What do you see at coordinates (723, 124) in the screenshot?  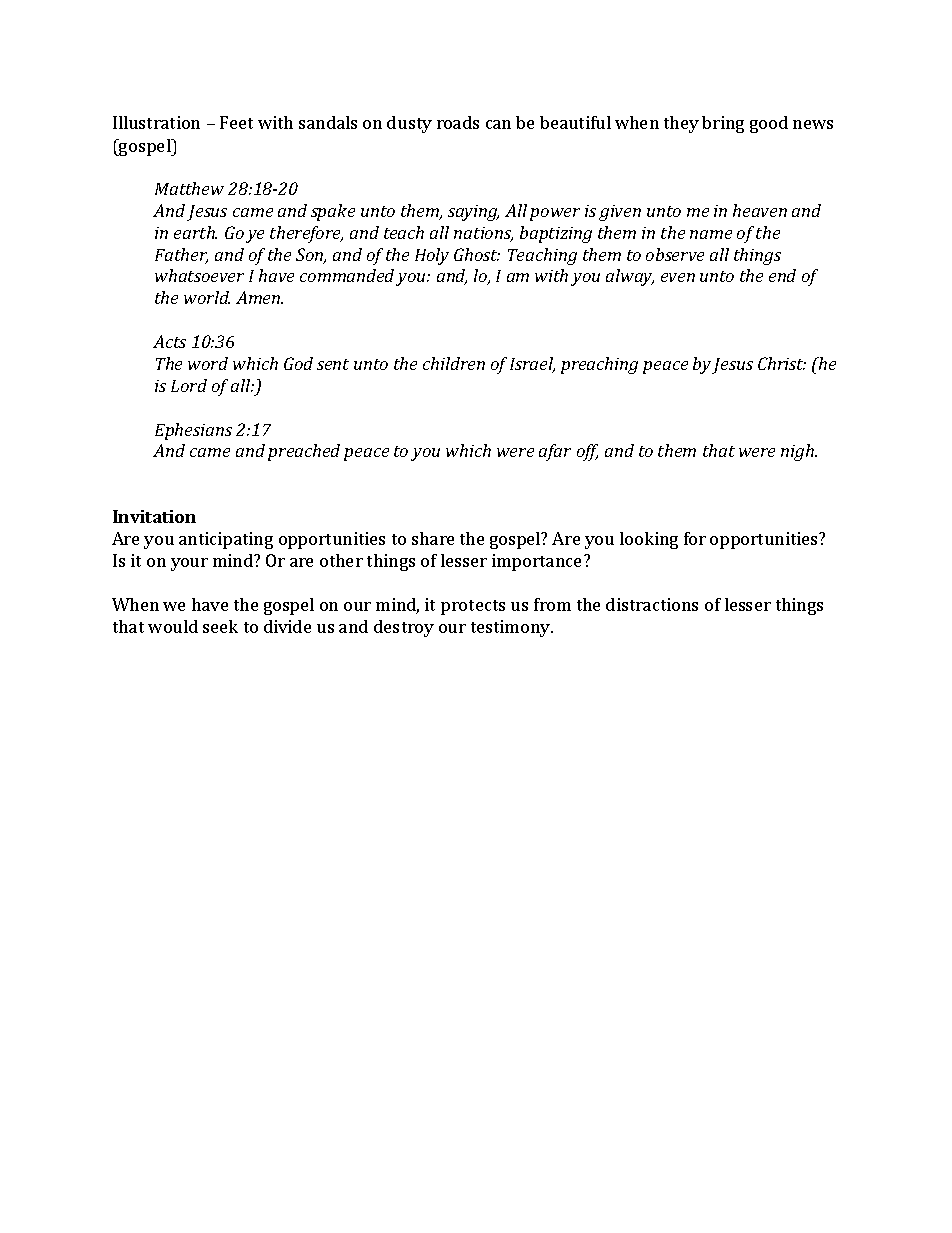 I see `bring` at bounding box center [723, 124].
